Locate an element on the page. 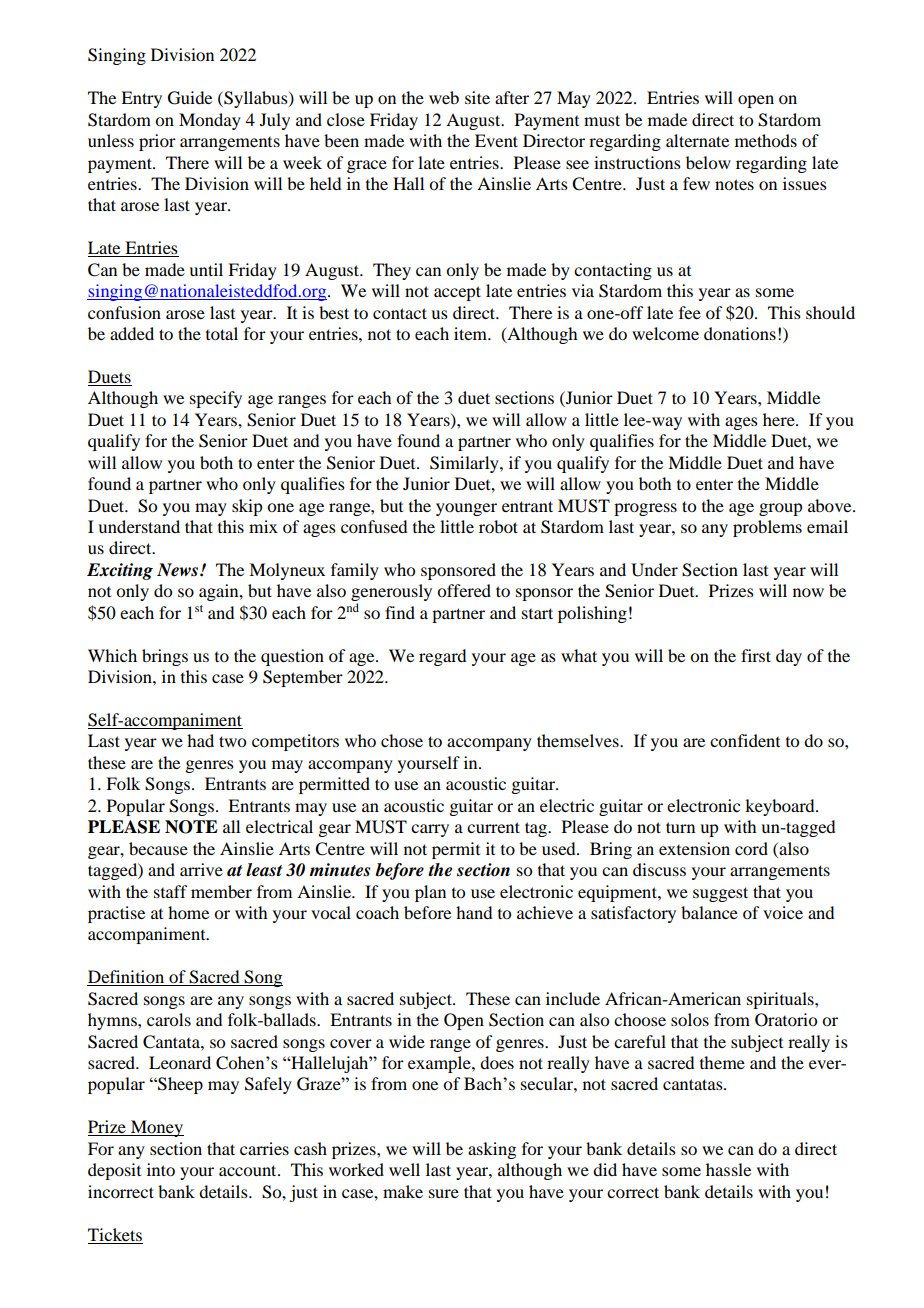  into is located at coordinates (161, 1169).
